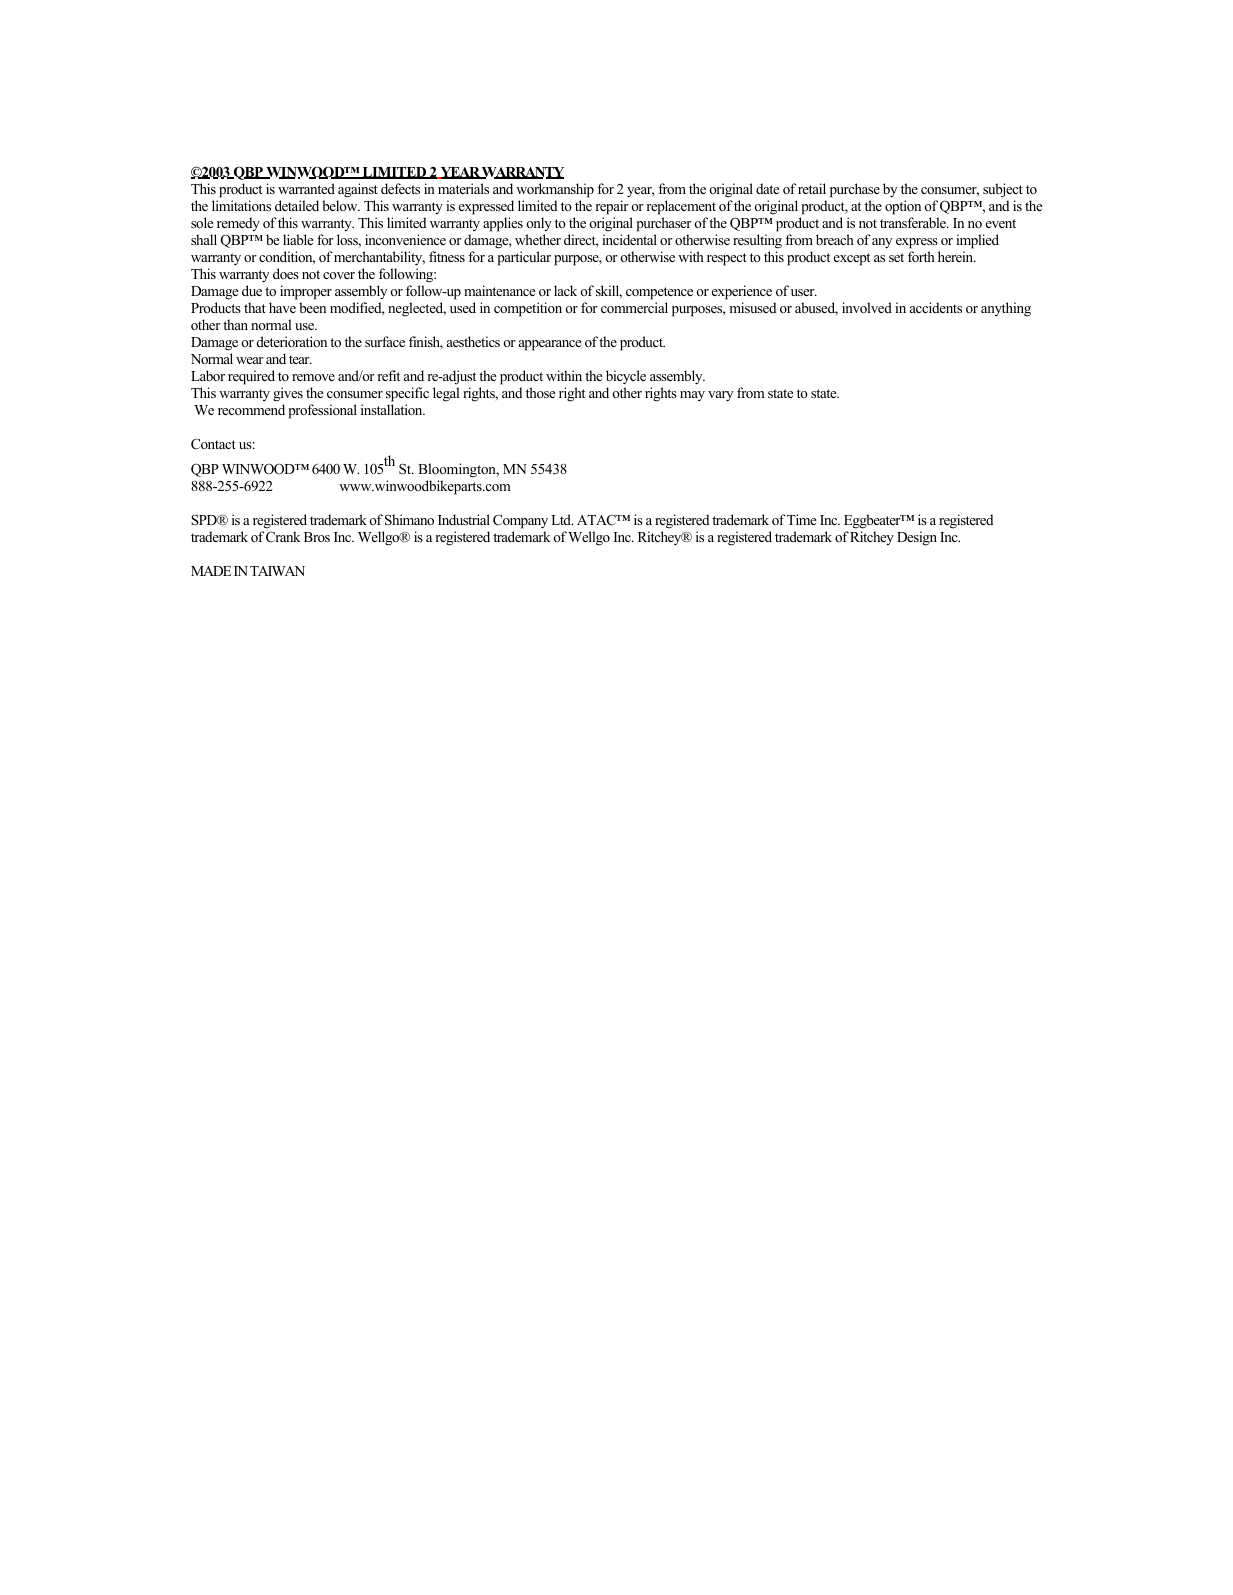 This screenshot has height=1595, width=1233. Describe the element at coordinates (597, 520) in the screenshot. I see `ATAC` at that location.
